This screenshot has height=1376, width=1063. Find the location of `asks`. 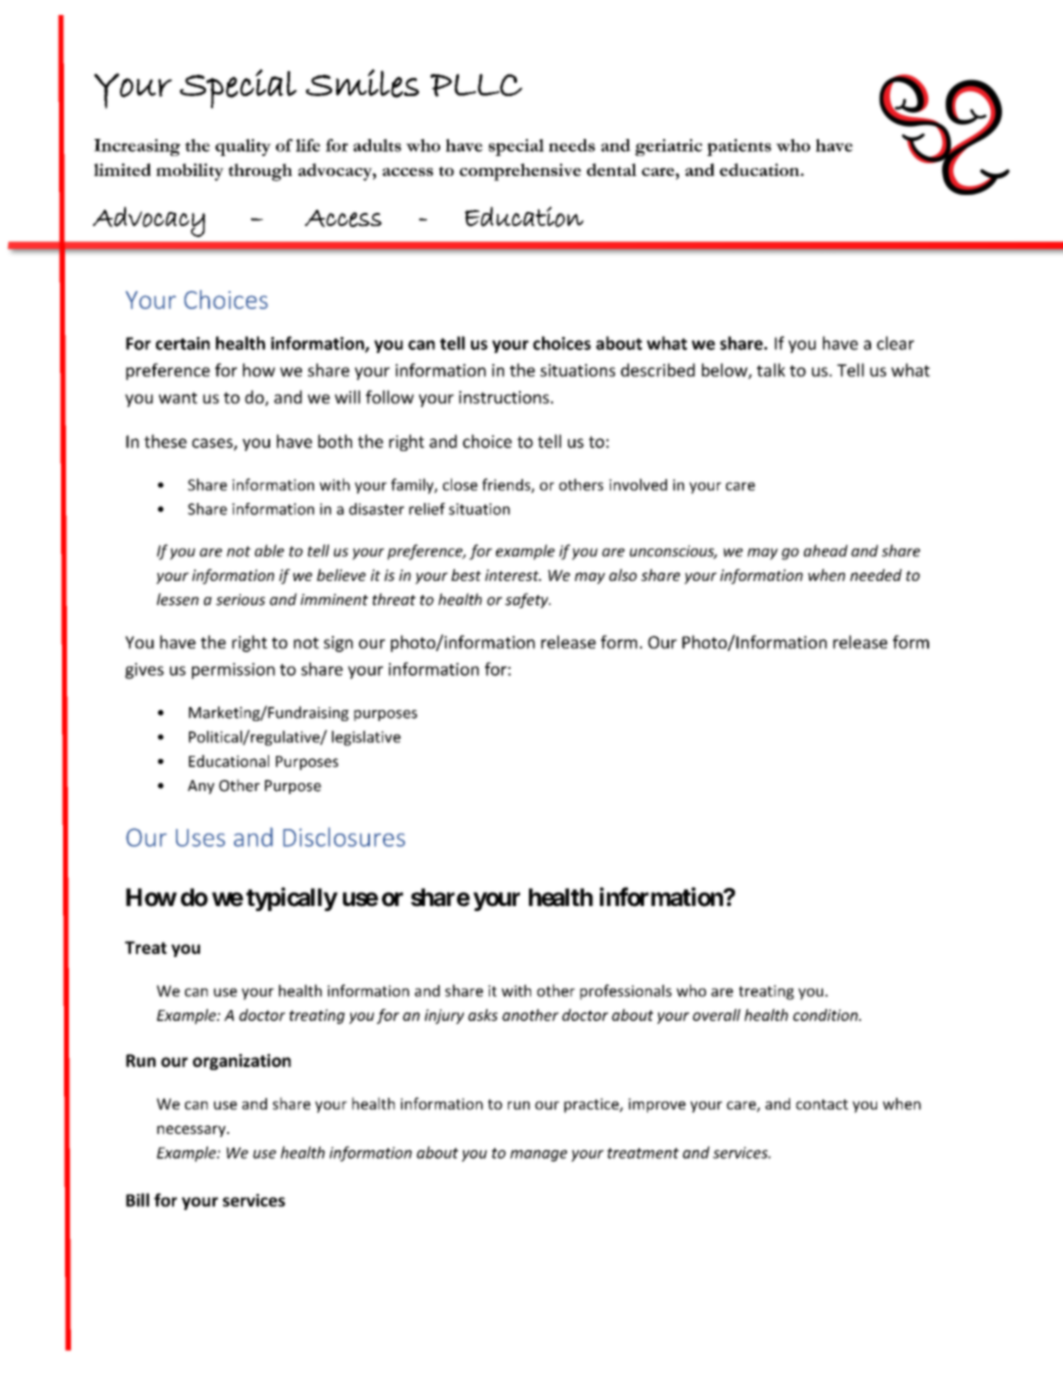

asks is located at coordinates (483, 1015).
